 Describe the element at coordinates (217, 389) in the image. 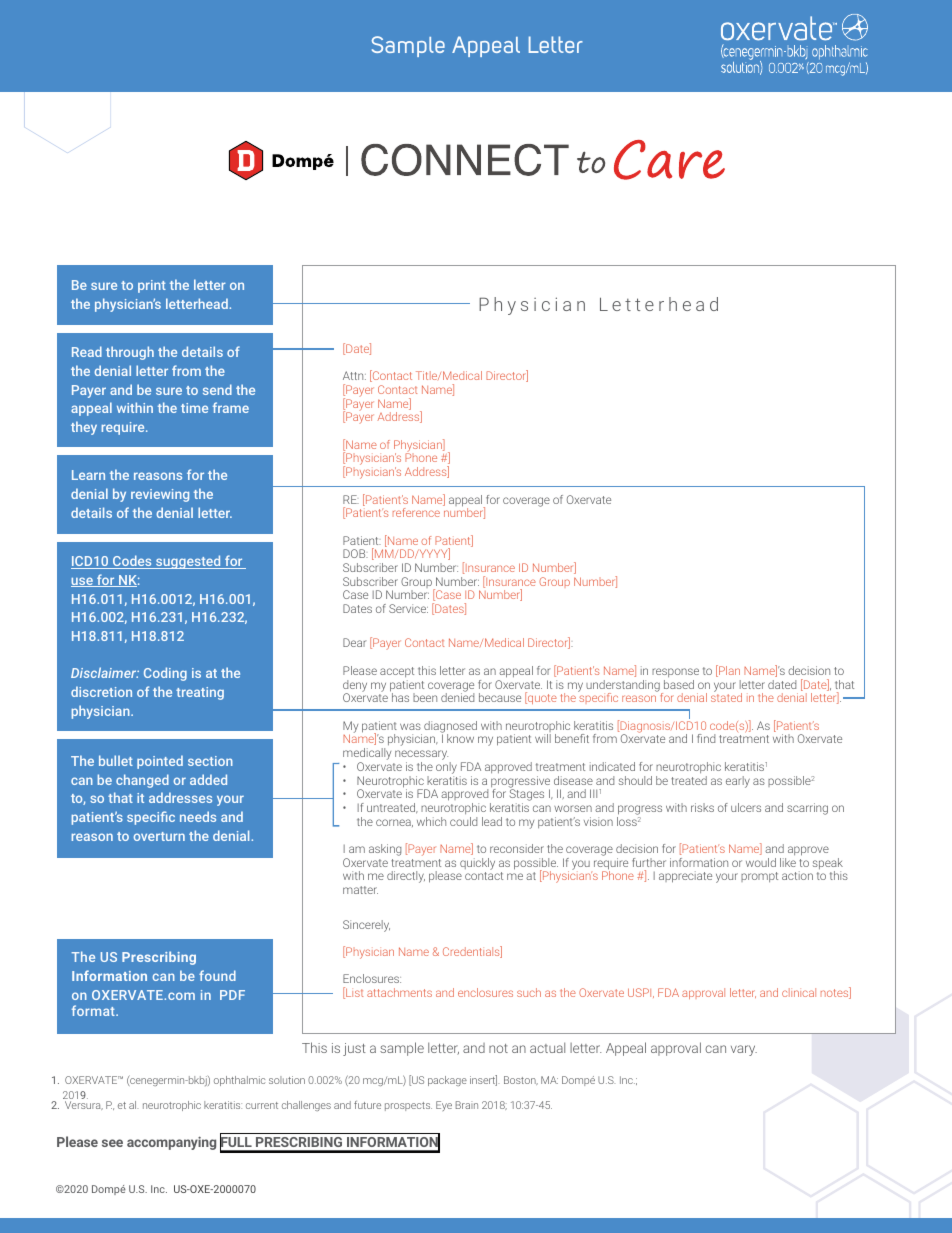

I see `send` at that location.
